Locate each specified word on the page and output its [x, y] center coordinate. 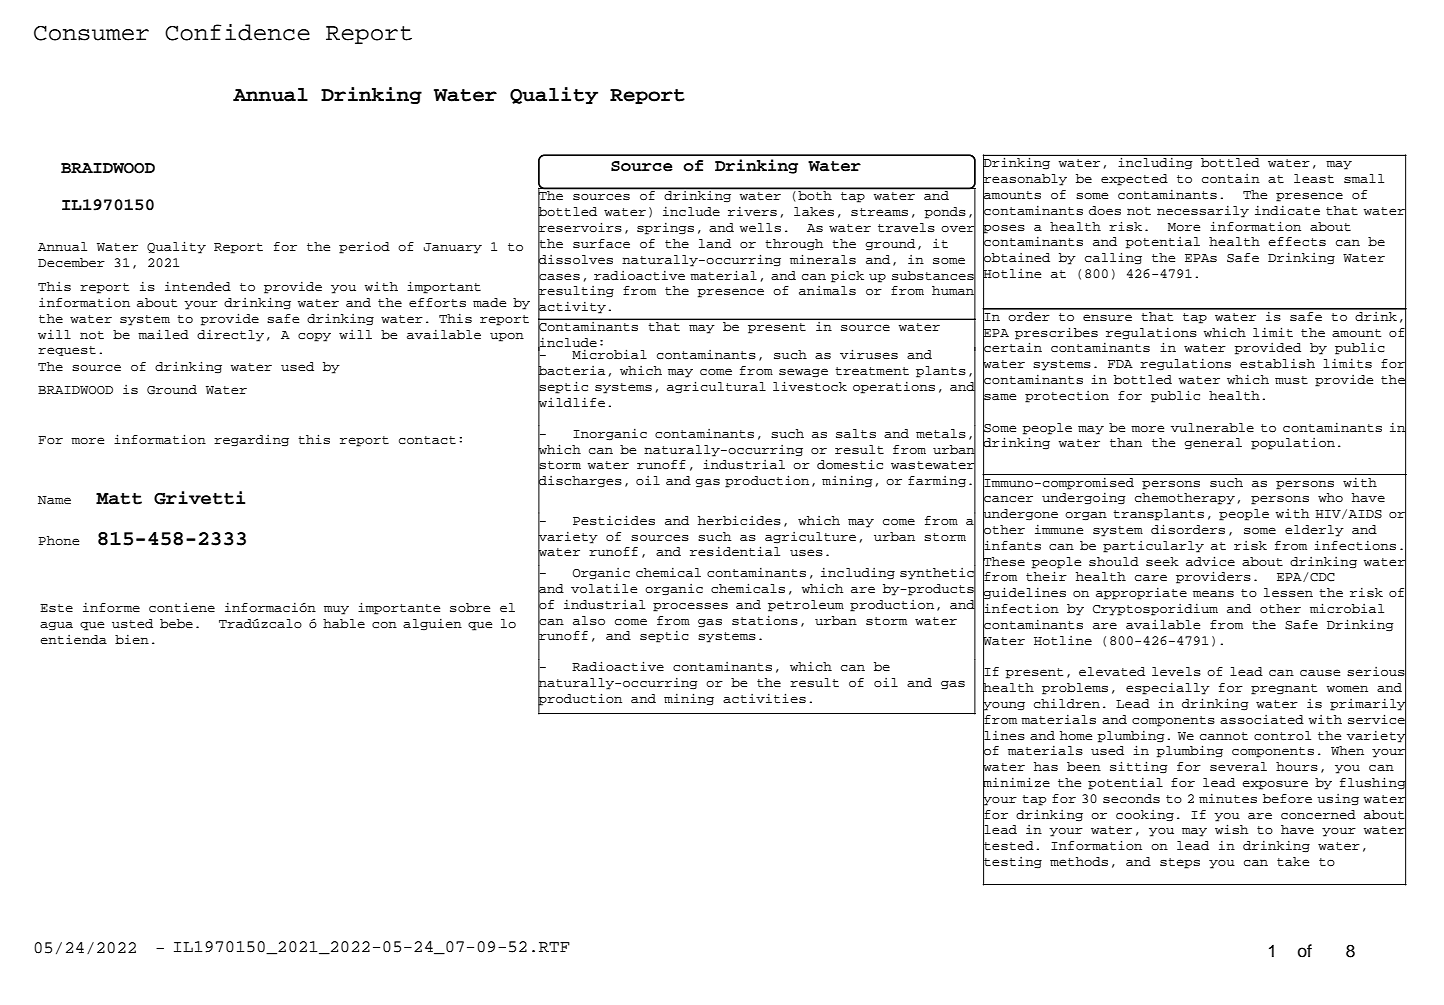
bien [132, 639]
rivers [752, 211]
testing [1012, 862]
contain [1231, 179]
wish [1232, 829]
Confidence [237, 32]
